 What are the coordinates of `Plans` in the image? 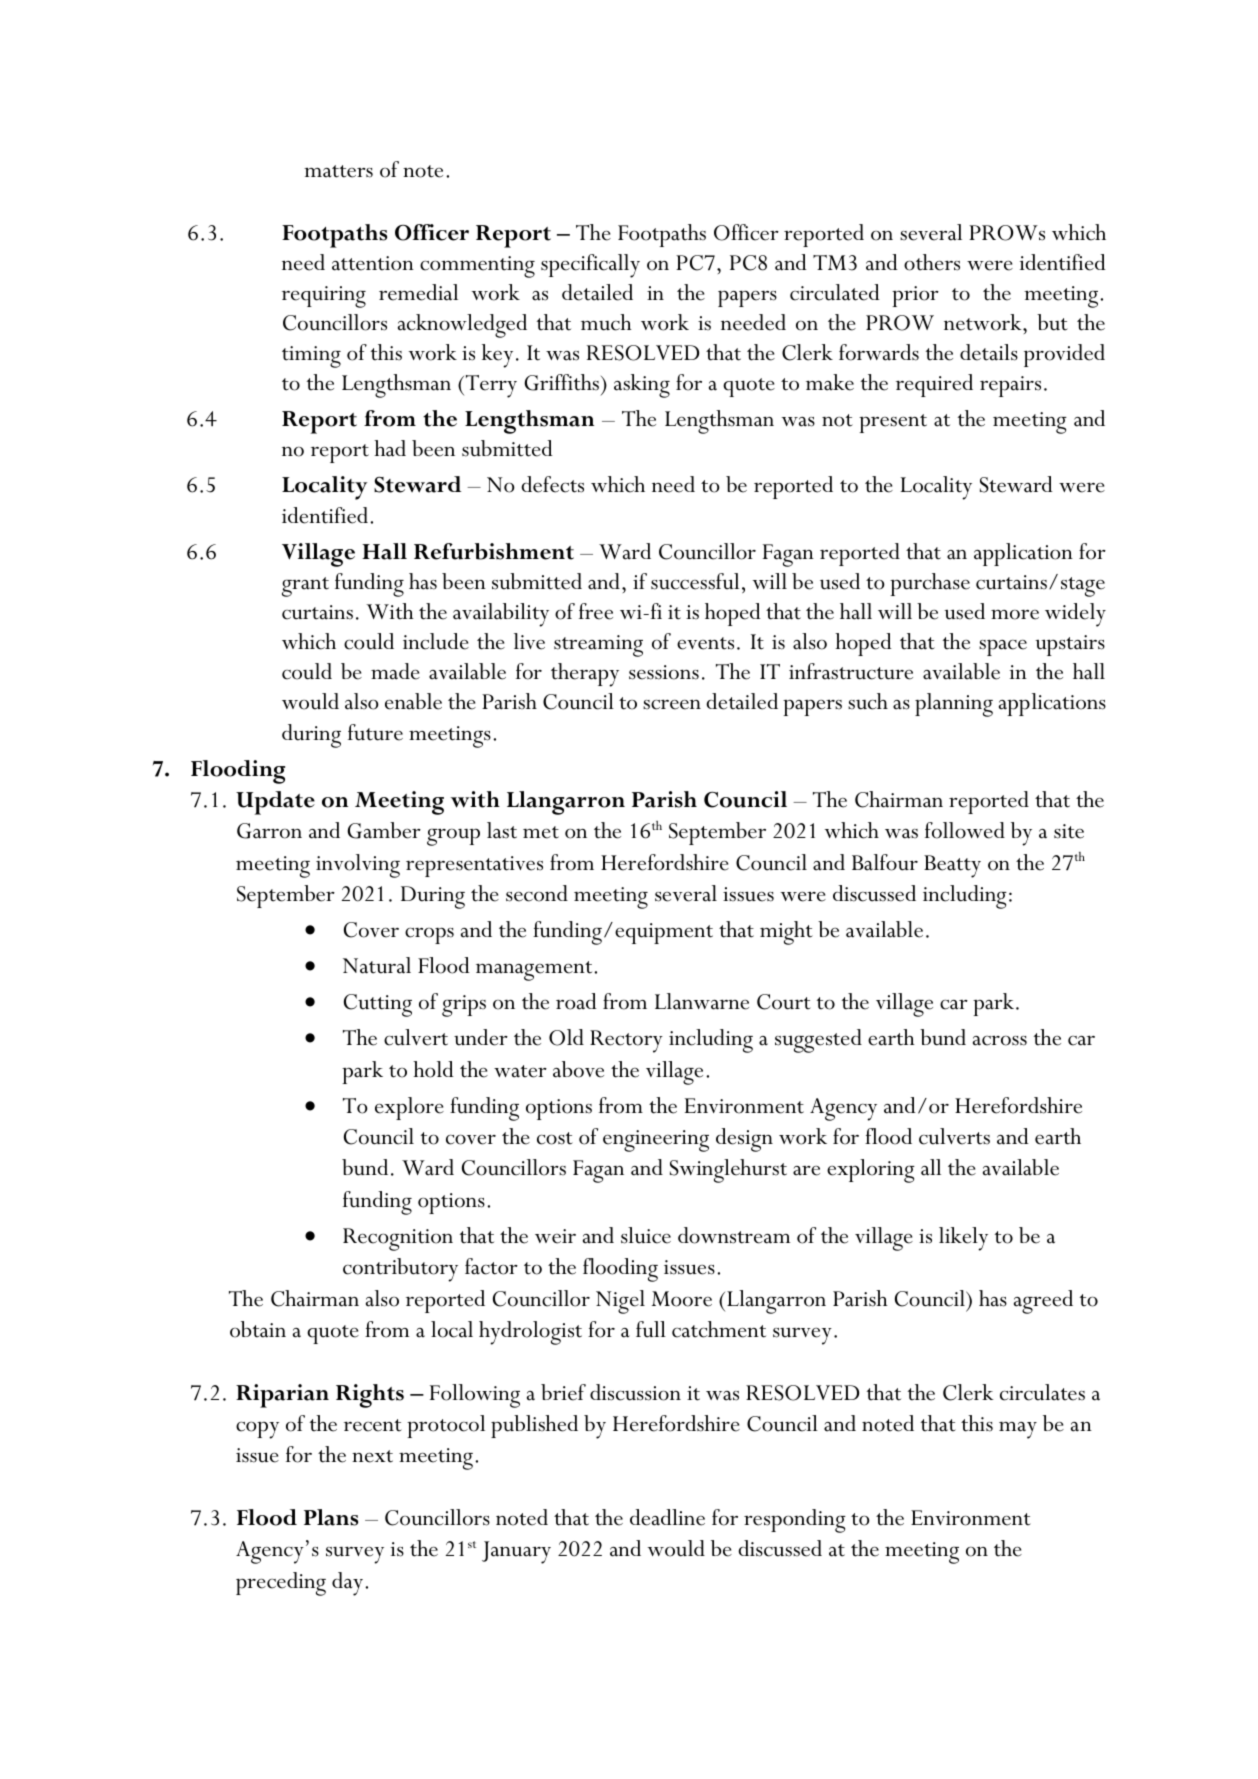 It's located at (331, 1517).
